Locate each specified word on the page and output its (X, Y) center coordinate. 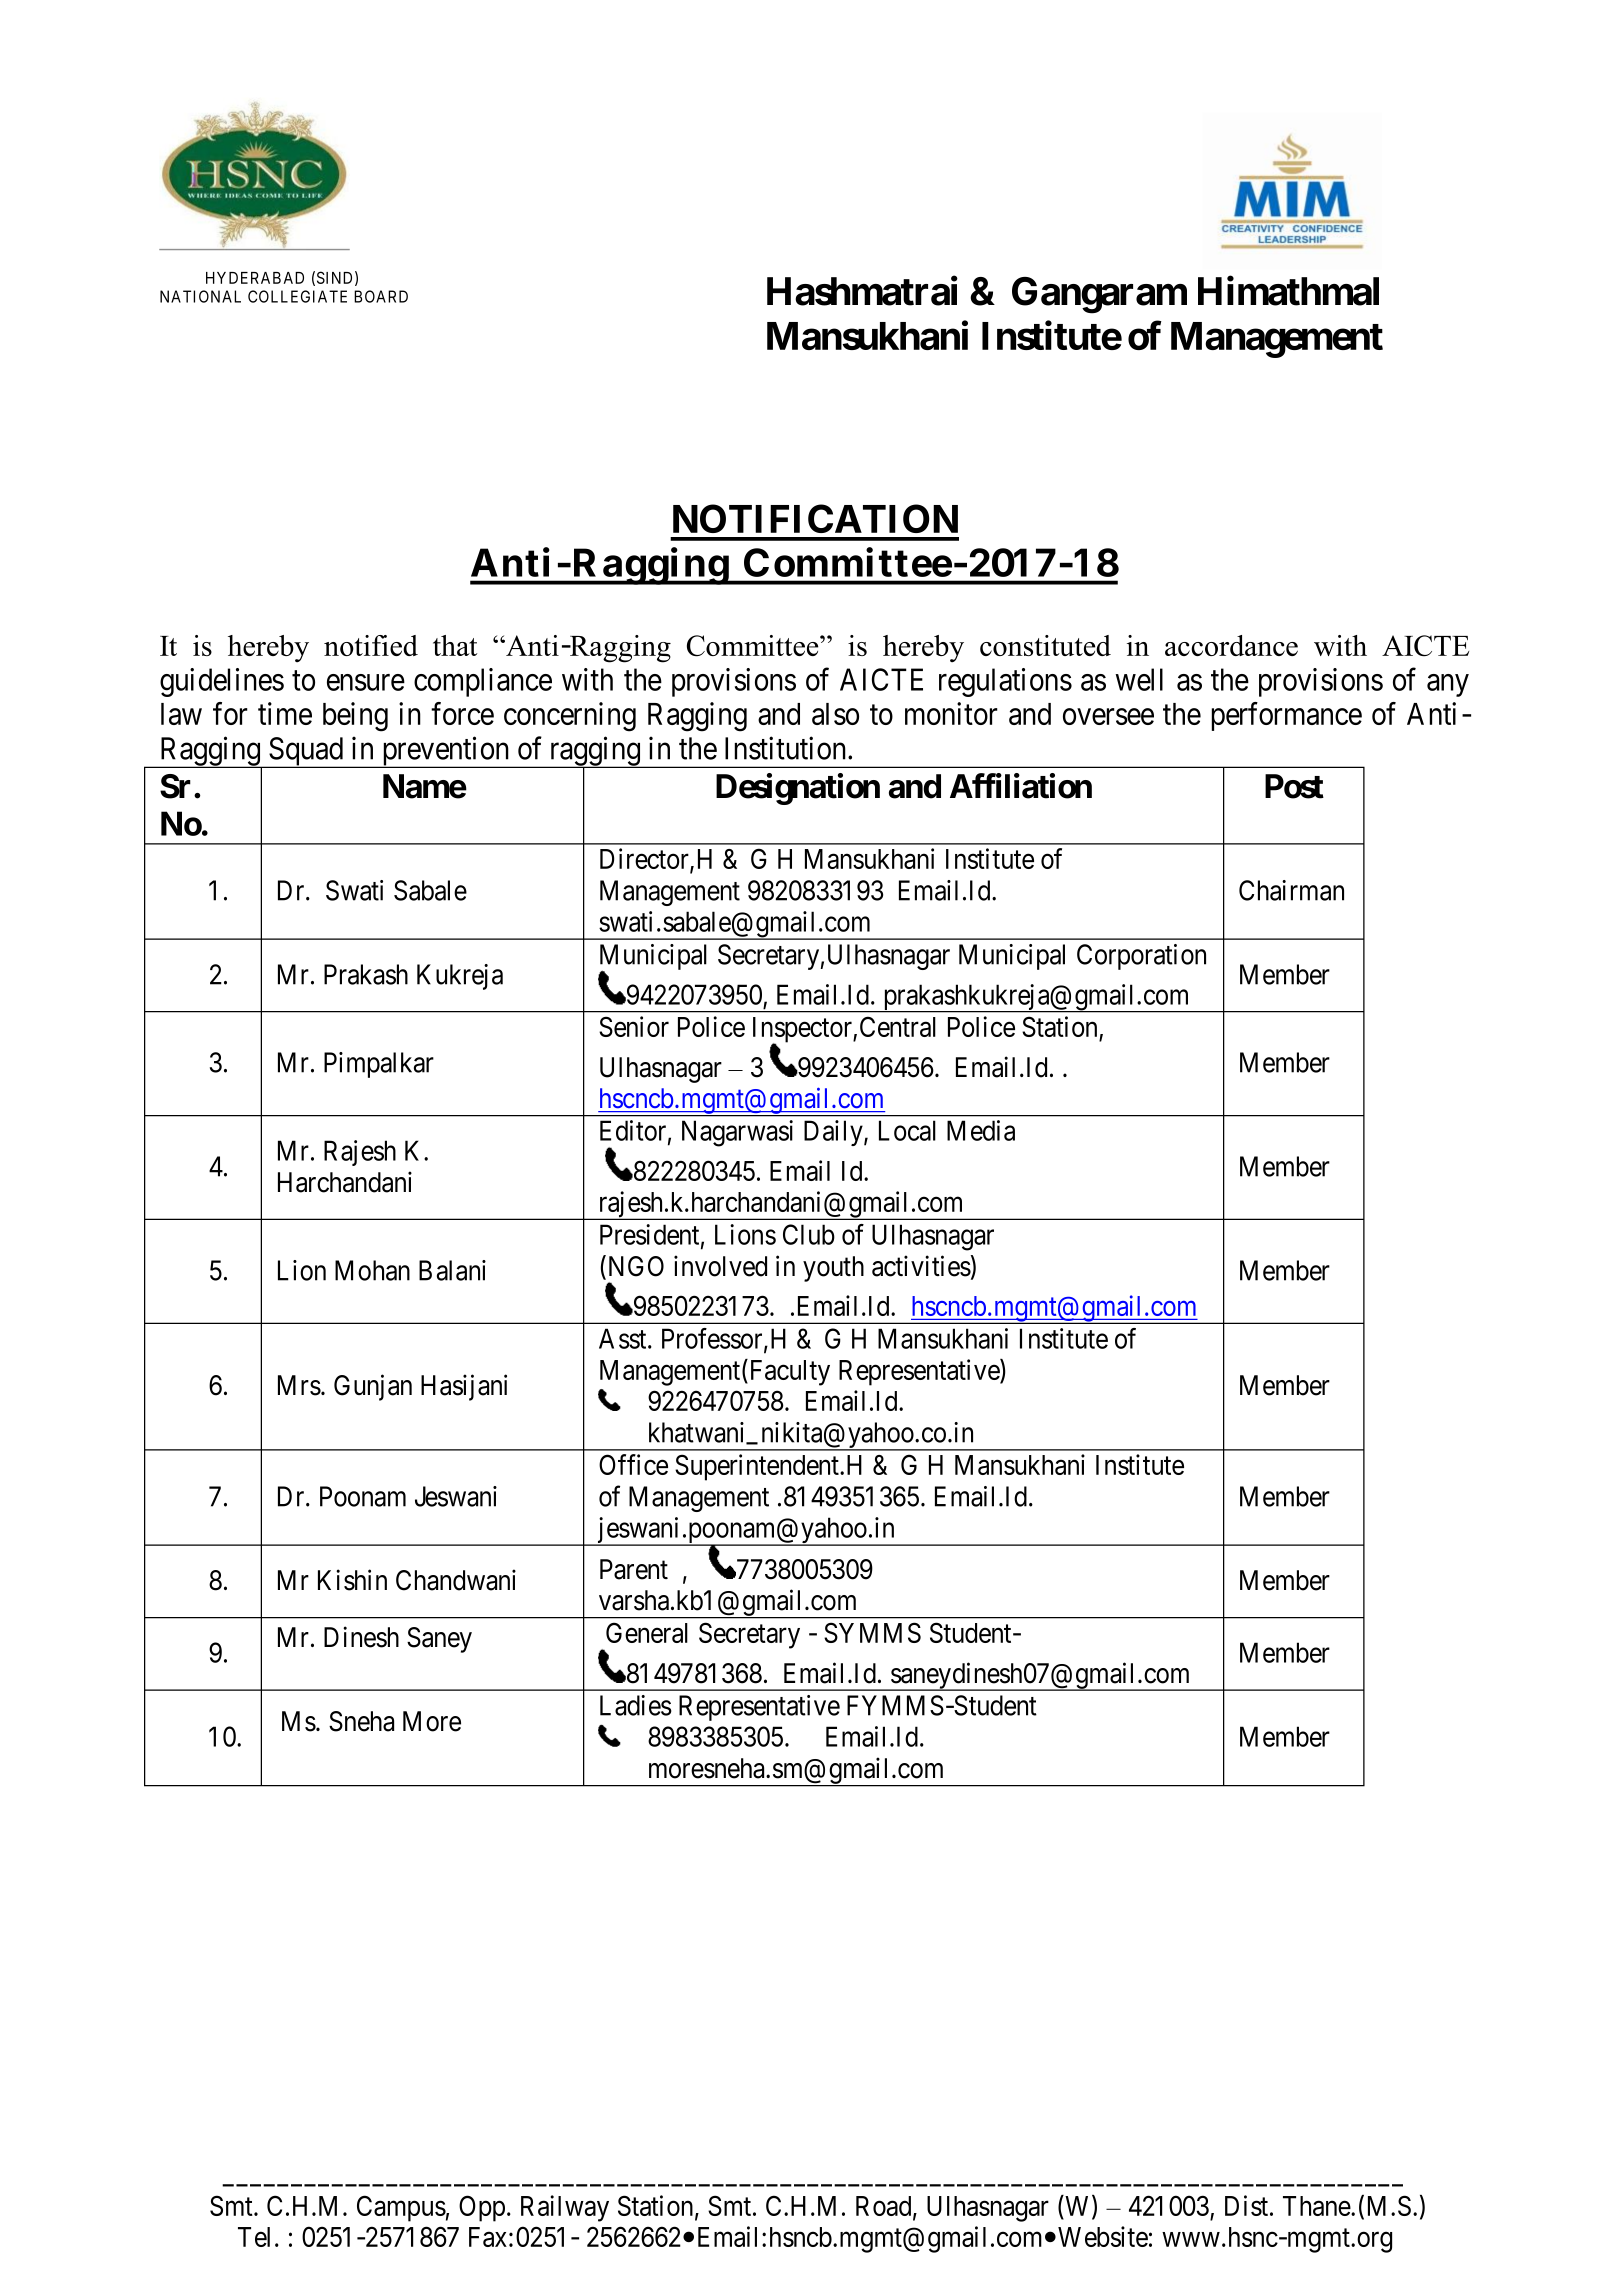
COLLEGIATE (297, 296)
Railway (565, 2208)
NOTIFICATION (815, 518)
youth (833, 1269)
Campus (401, 2208)
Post (1294, 786)
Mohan (372, 1270)
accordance (1231, 645)
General (647, 1632)
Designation (798, 789)
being (355, 717)
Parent (634, 1569)
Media (981, 1130)
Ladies (636, 1705)
